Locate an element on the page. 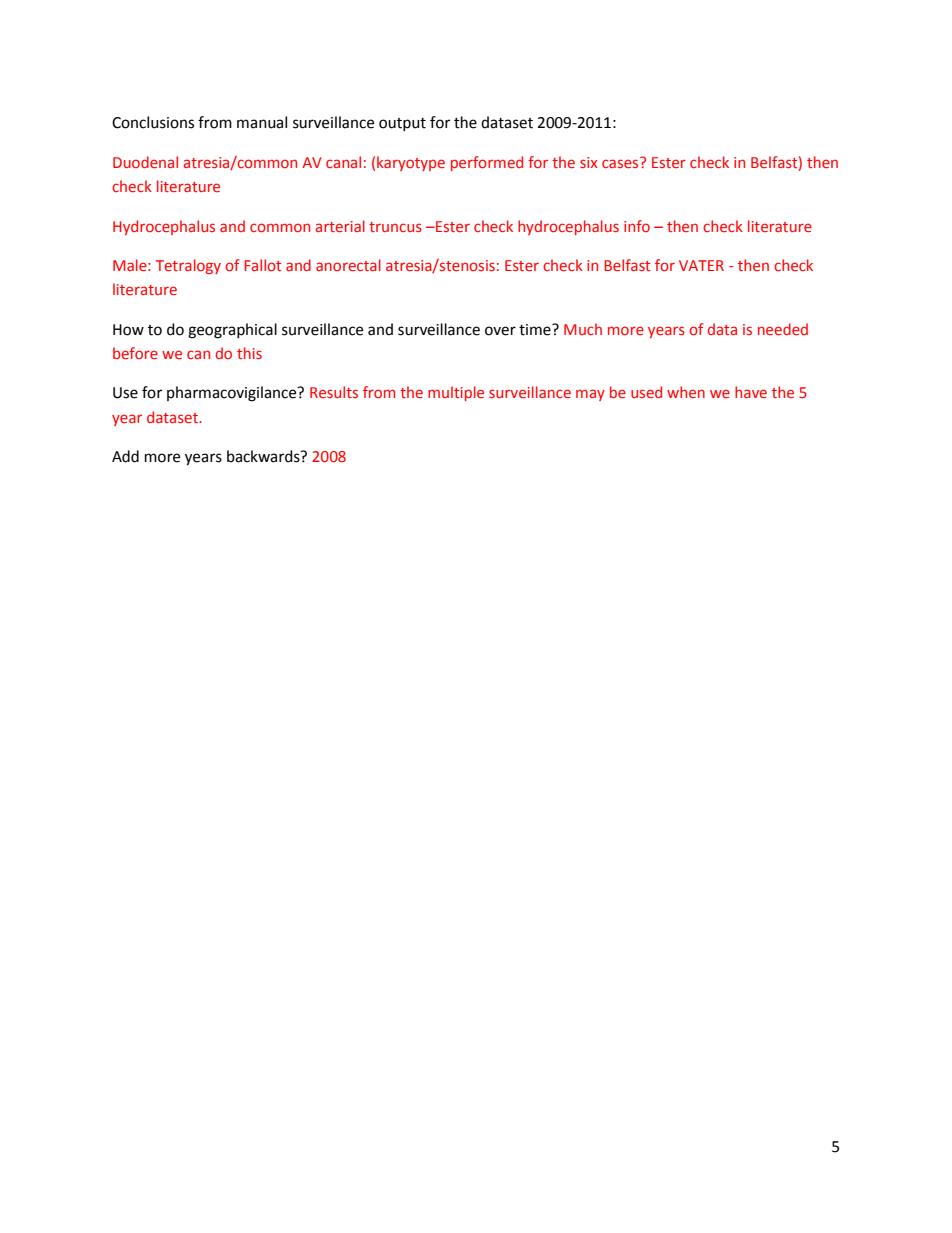  Tetralogy is located at coordinates (188, 266).
